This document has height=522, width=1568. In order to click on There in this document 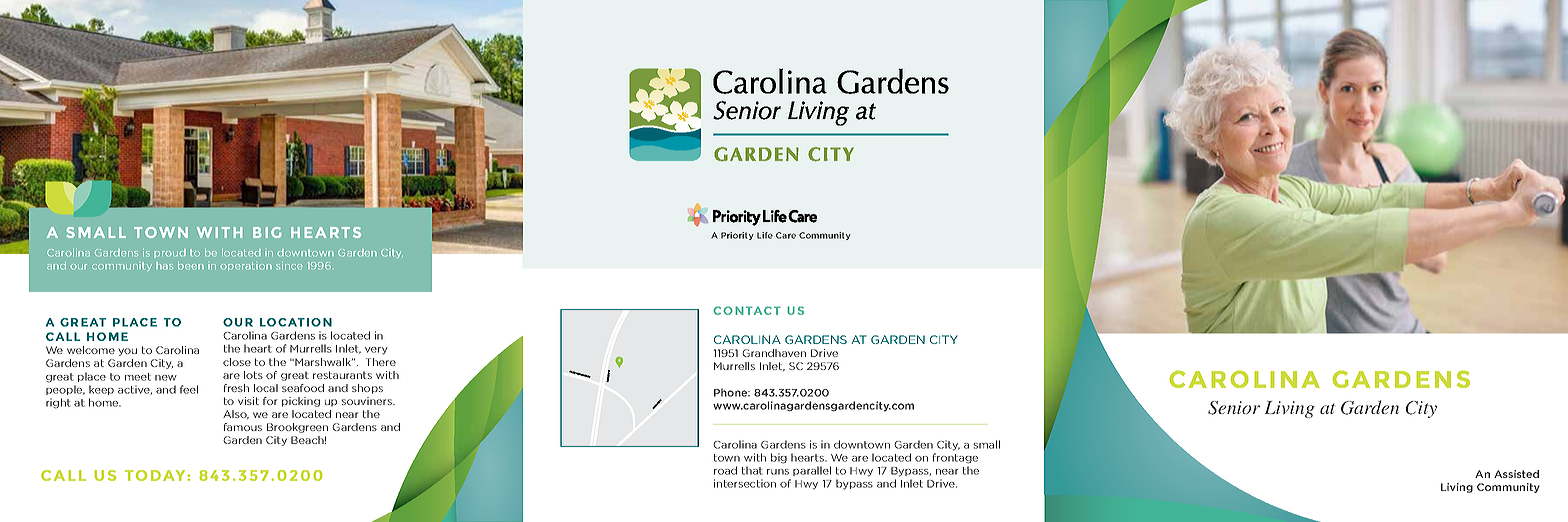, I will do `click(381, 362)`.
